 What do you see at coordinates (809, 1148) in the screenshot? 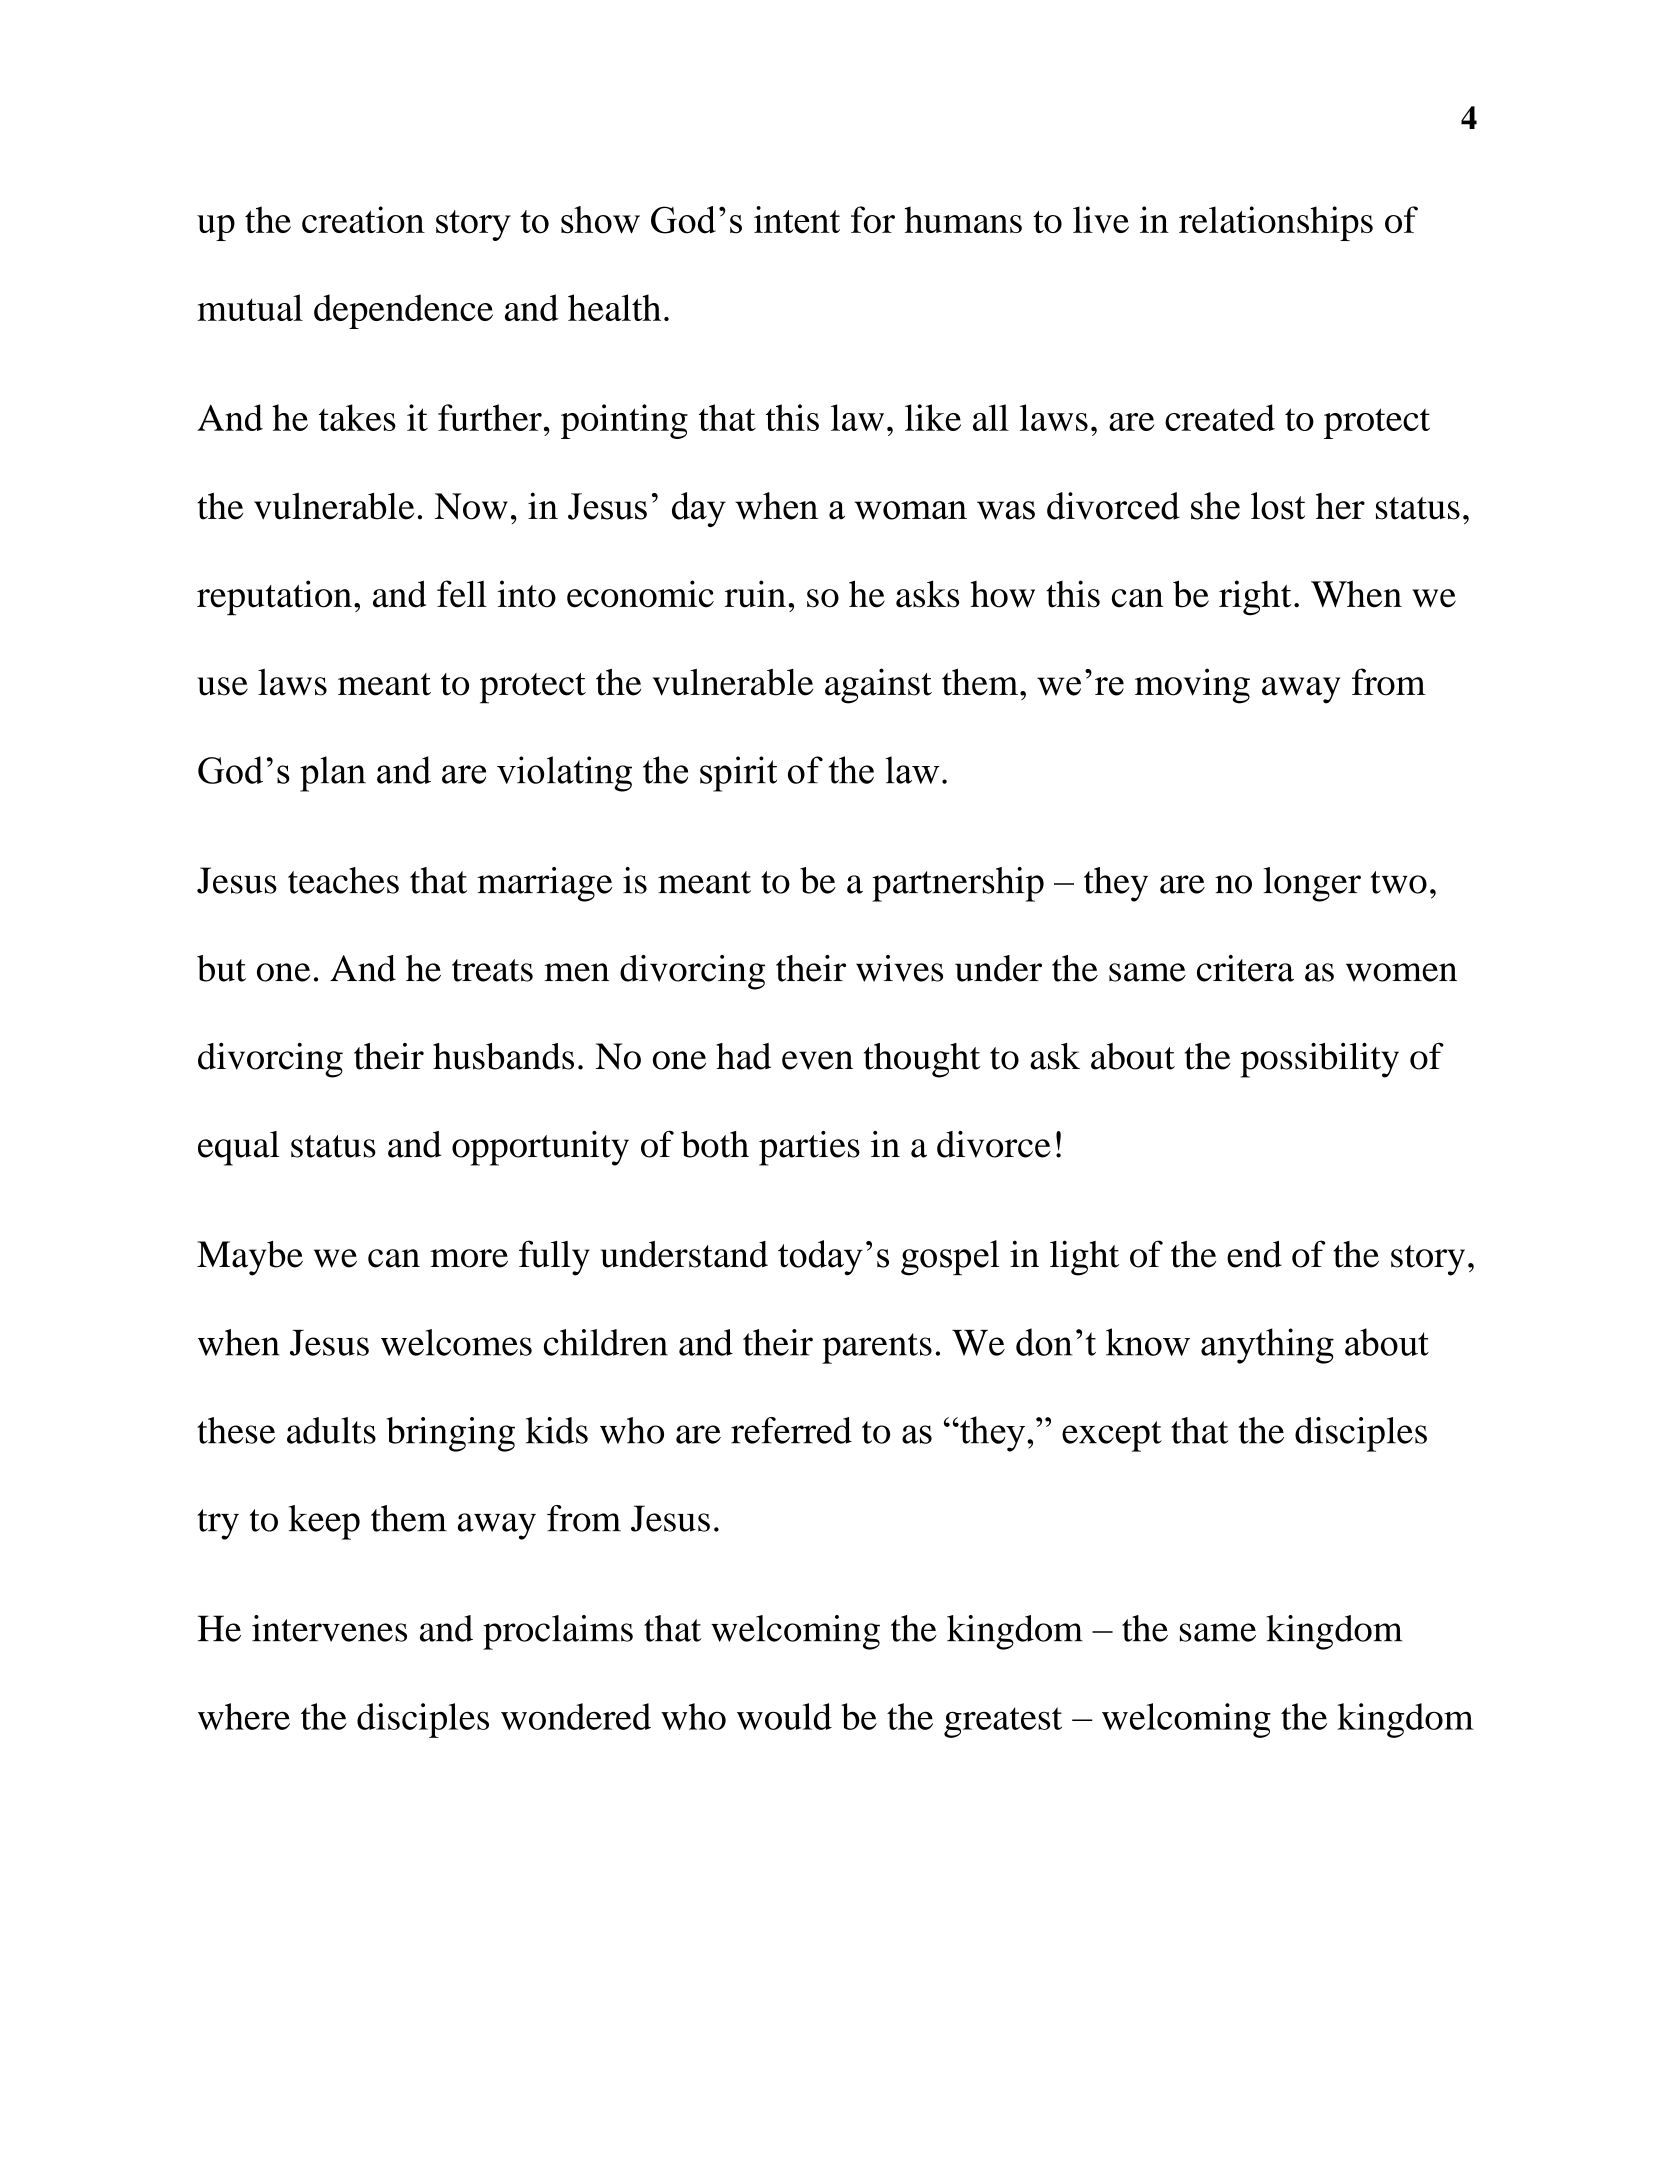
I see `parties` at bounding box center [809, 1148].
